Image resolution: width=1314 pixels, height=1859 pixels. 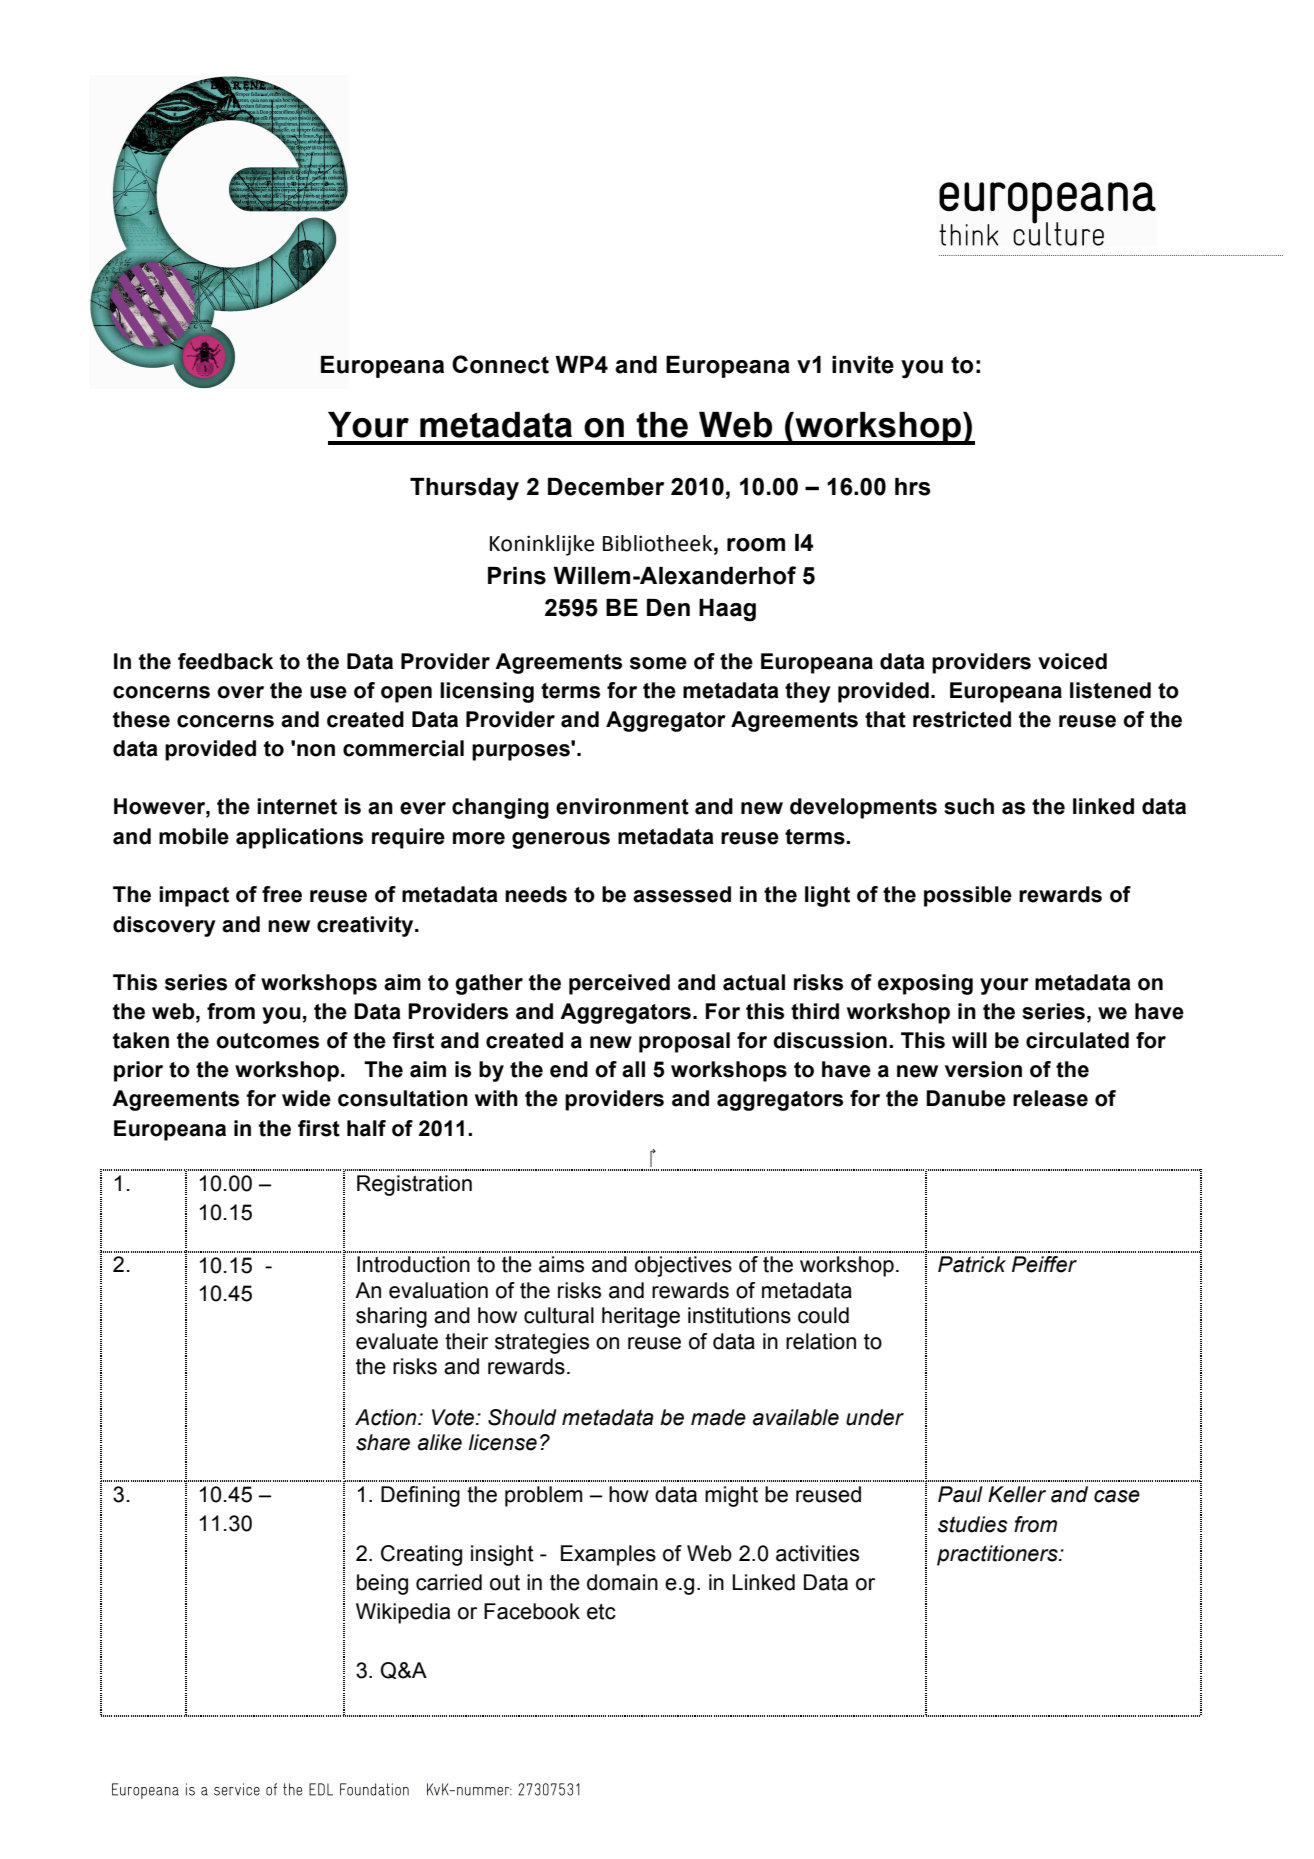 I want to click on December, so click(x=606, y=487).
